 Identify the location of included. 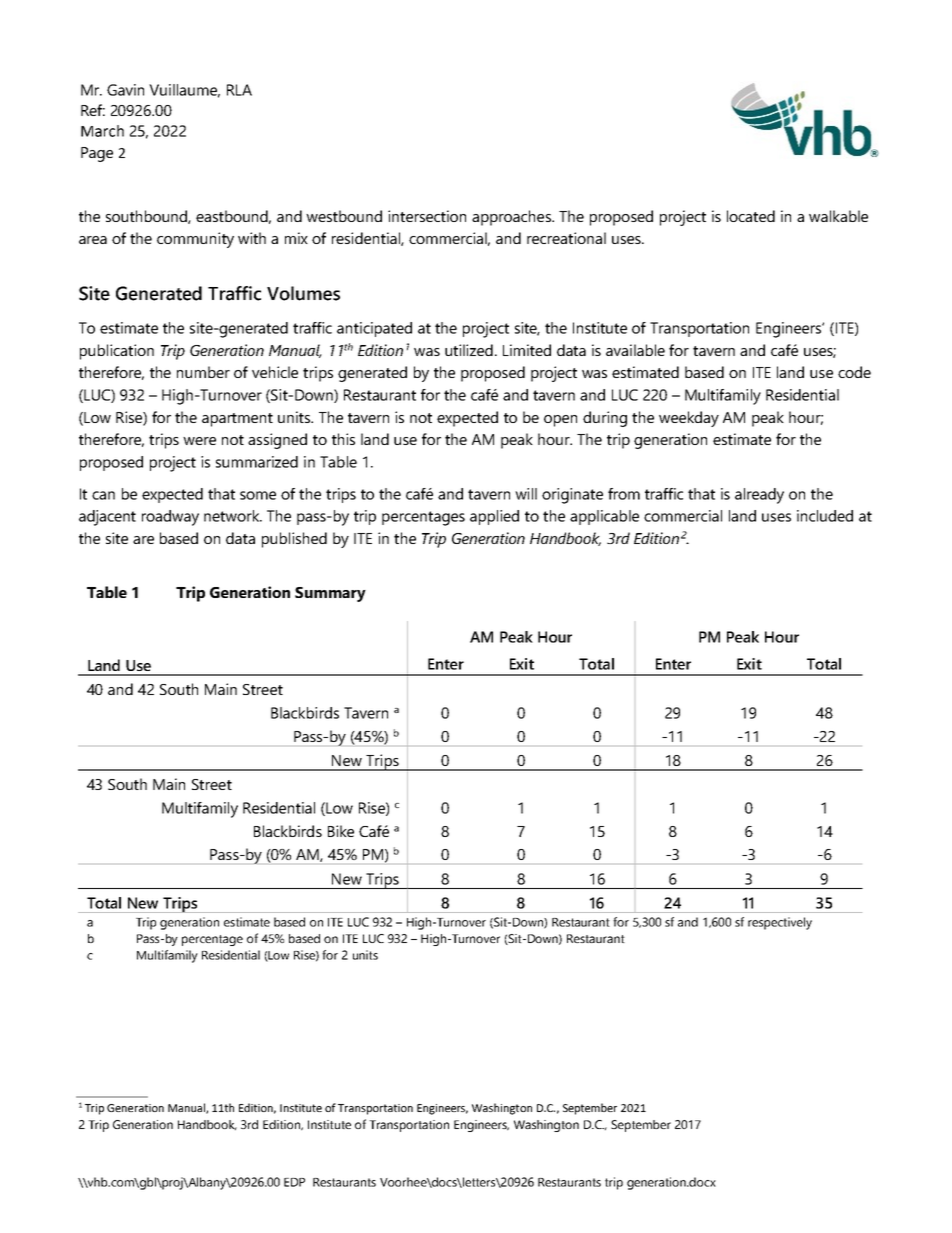
(825, 516).
